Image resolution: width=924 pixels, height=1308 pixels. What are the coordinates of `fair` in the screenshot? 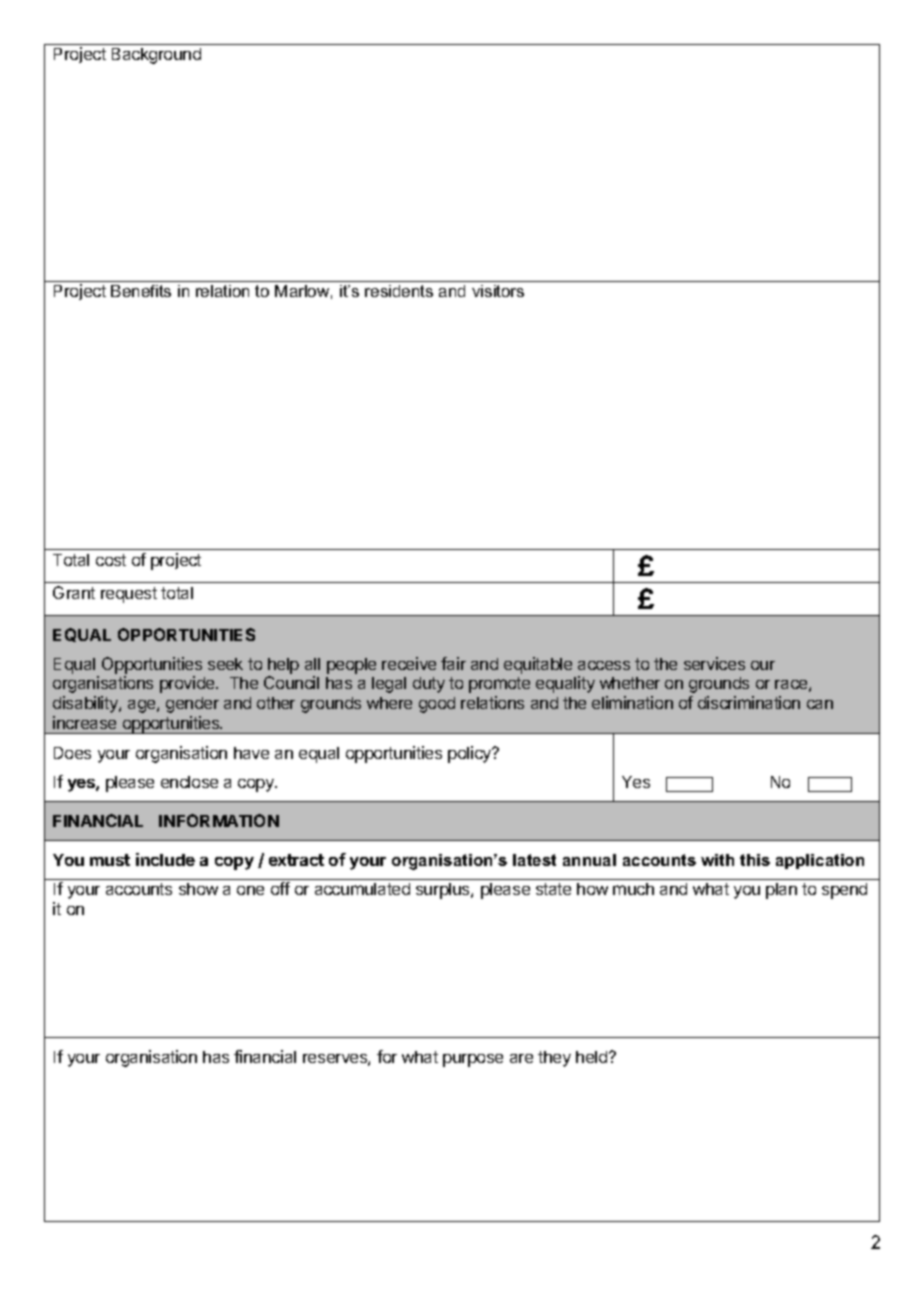 It's located at (453, 663).
